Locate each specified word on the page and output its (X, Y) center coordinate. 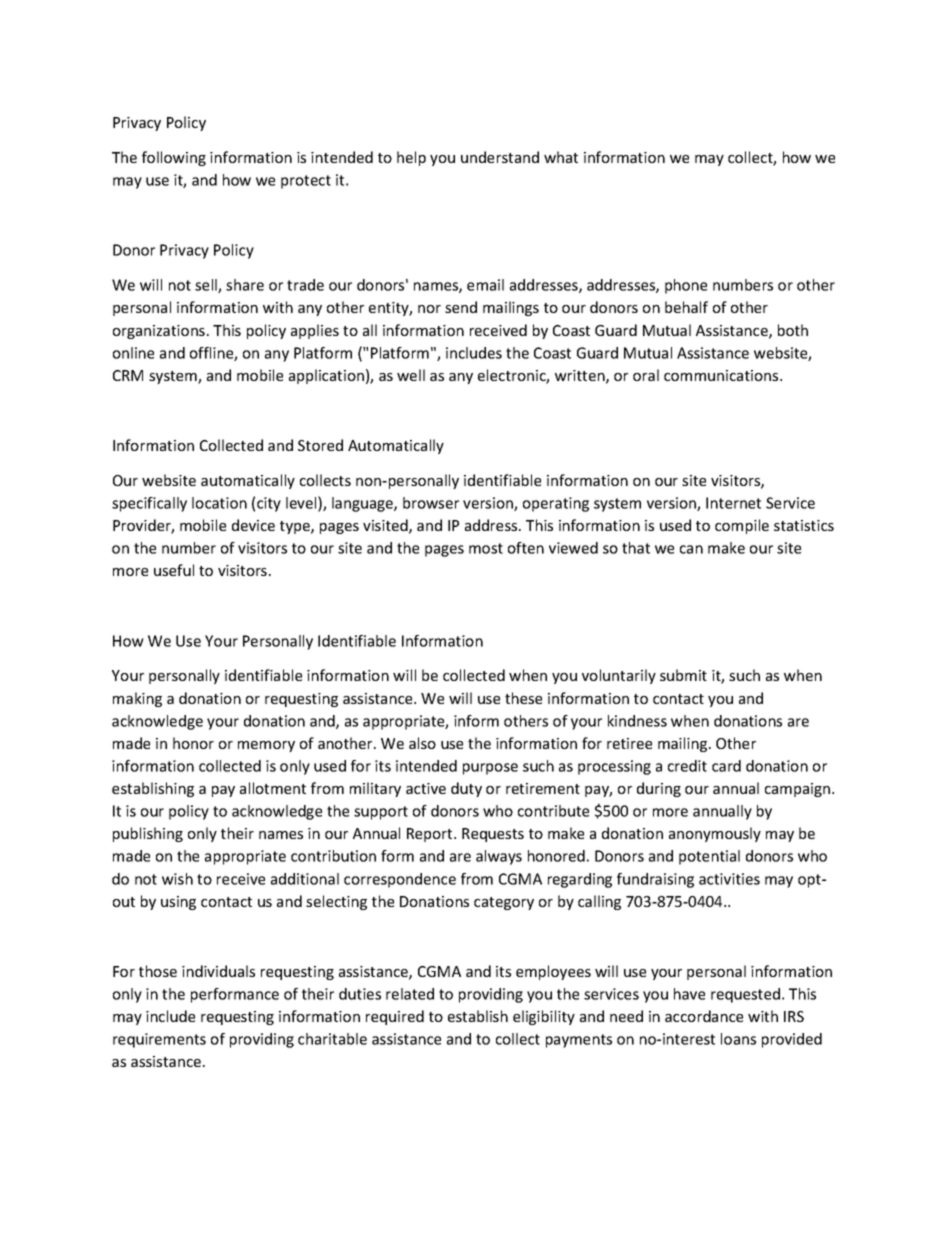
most (486, 548)
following (174, 158)
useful (174, 570)
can (691, 549)
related (410, 994)
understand (500, 157)
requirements (159, 1040)
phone (686, 286)
